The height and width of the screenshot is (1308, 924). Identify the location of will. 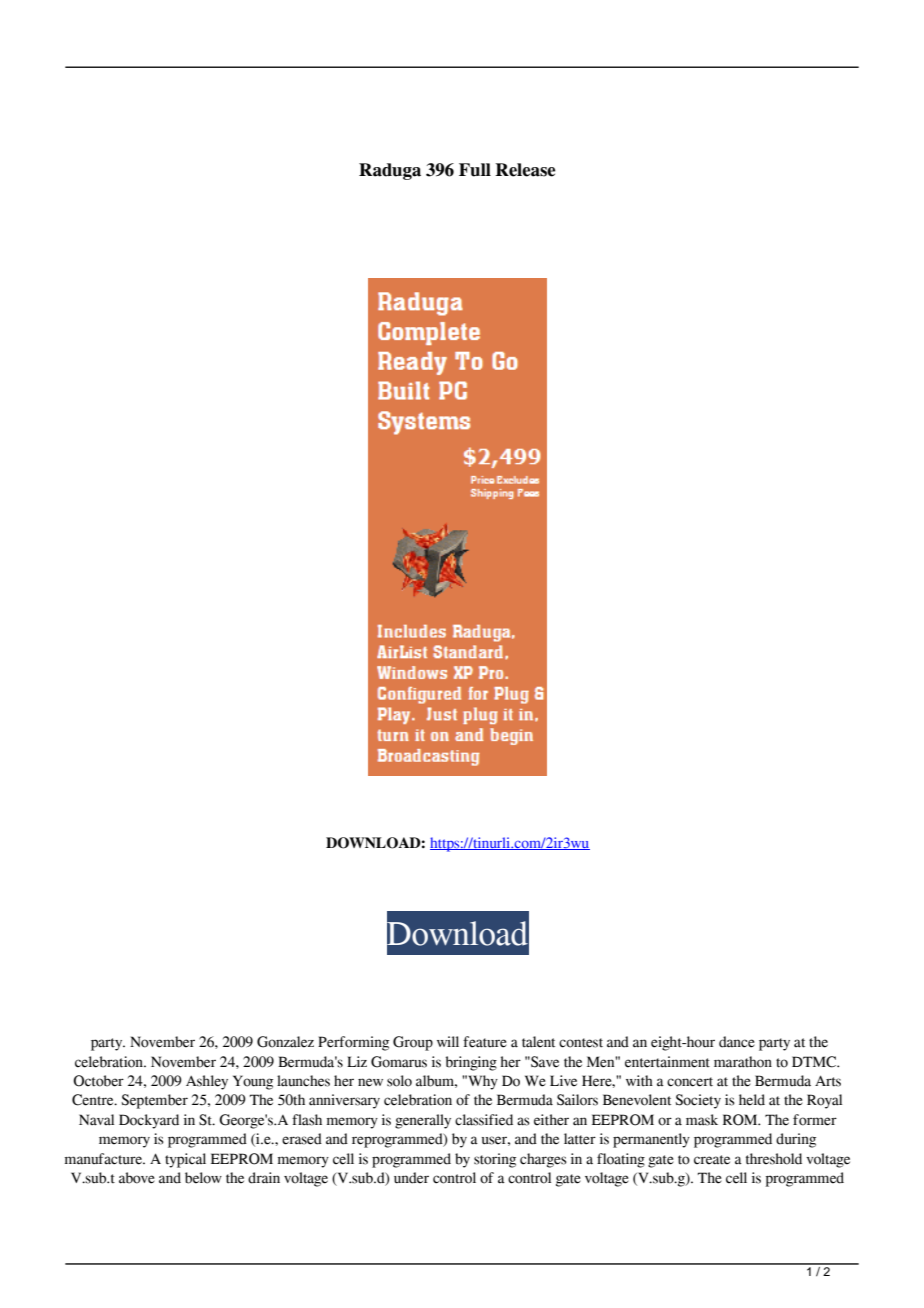
(448, 1041).
